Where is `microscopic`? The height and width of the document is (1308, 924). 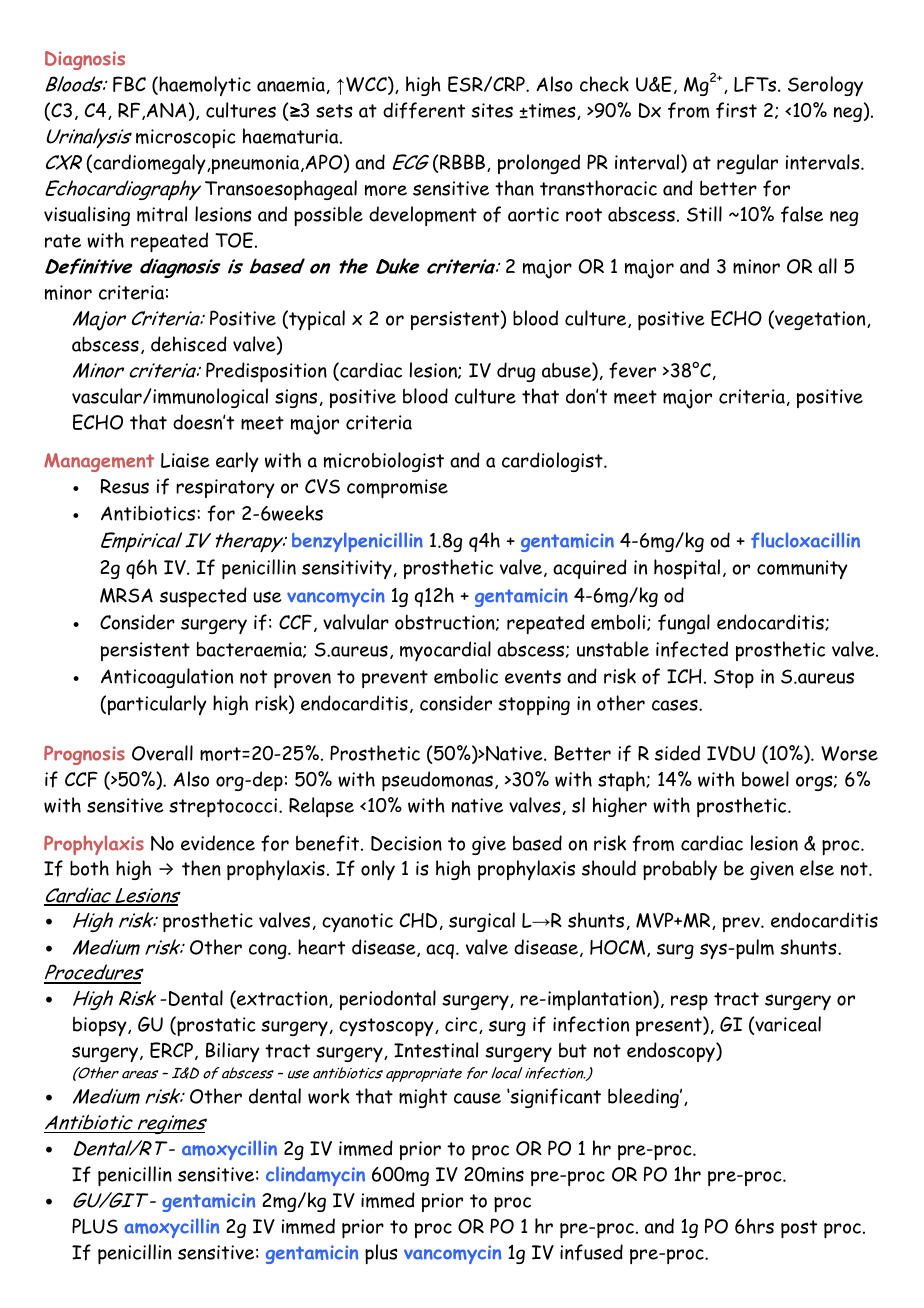
microscopic is located at coordinates (185, 138).
